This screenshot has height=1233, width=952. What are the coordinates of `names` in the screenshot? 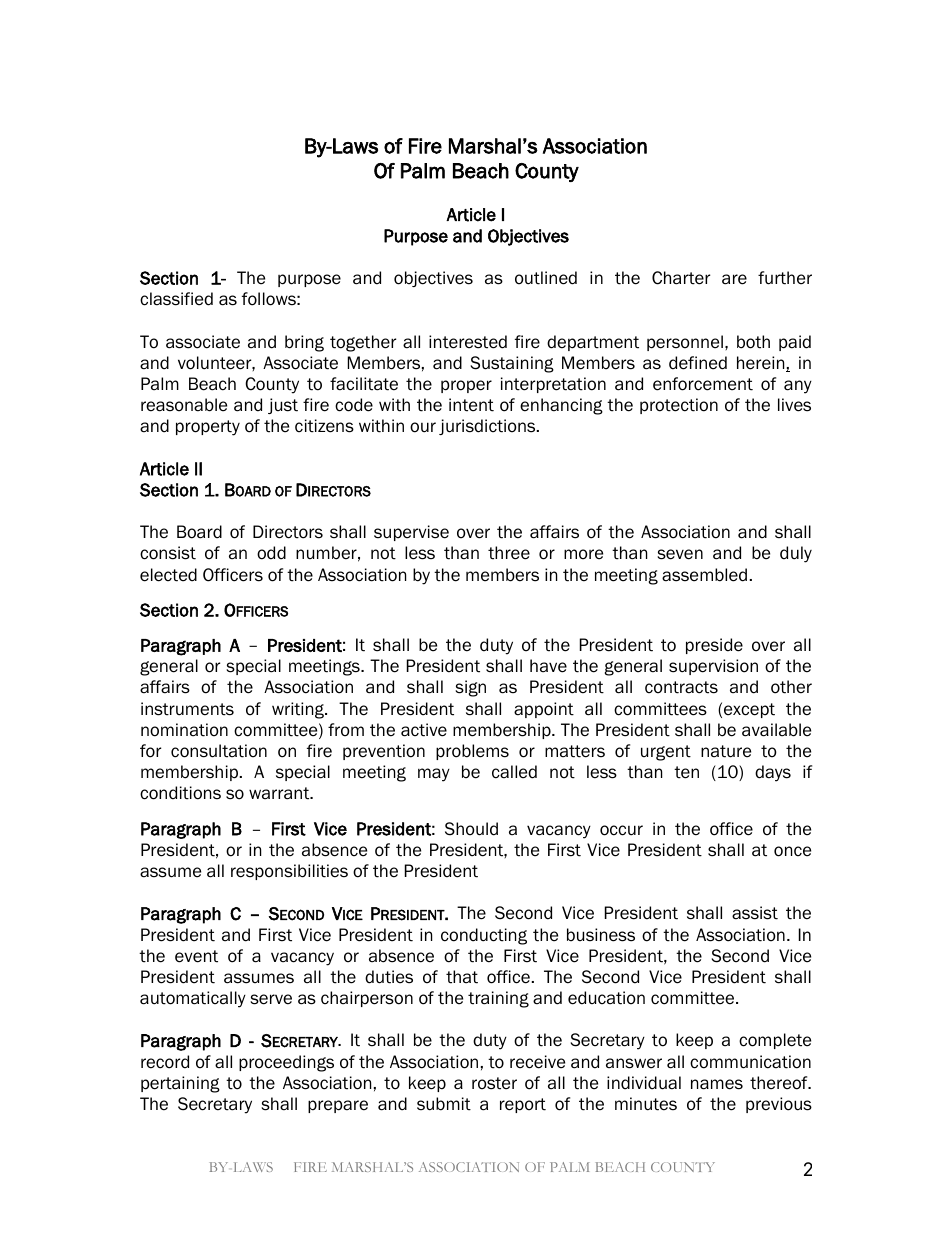 It's located at (717, 1084).
